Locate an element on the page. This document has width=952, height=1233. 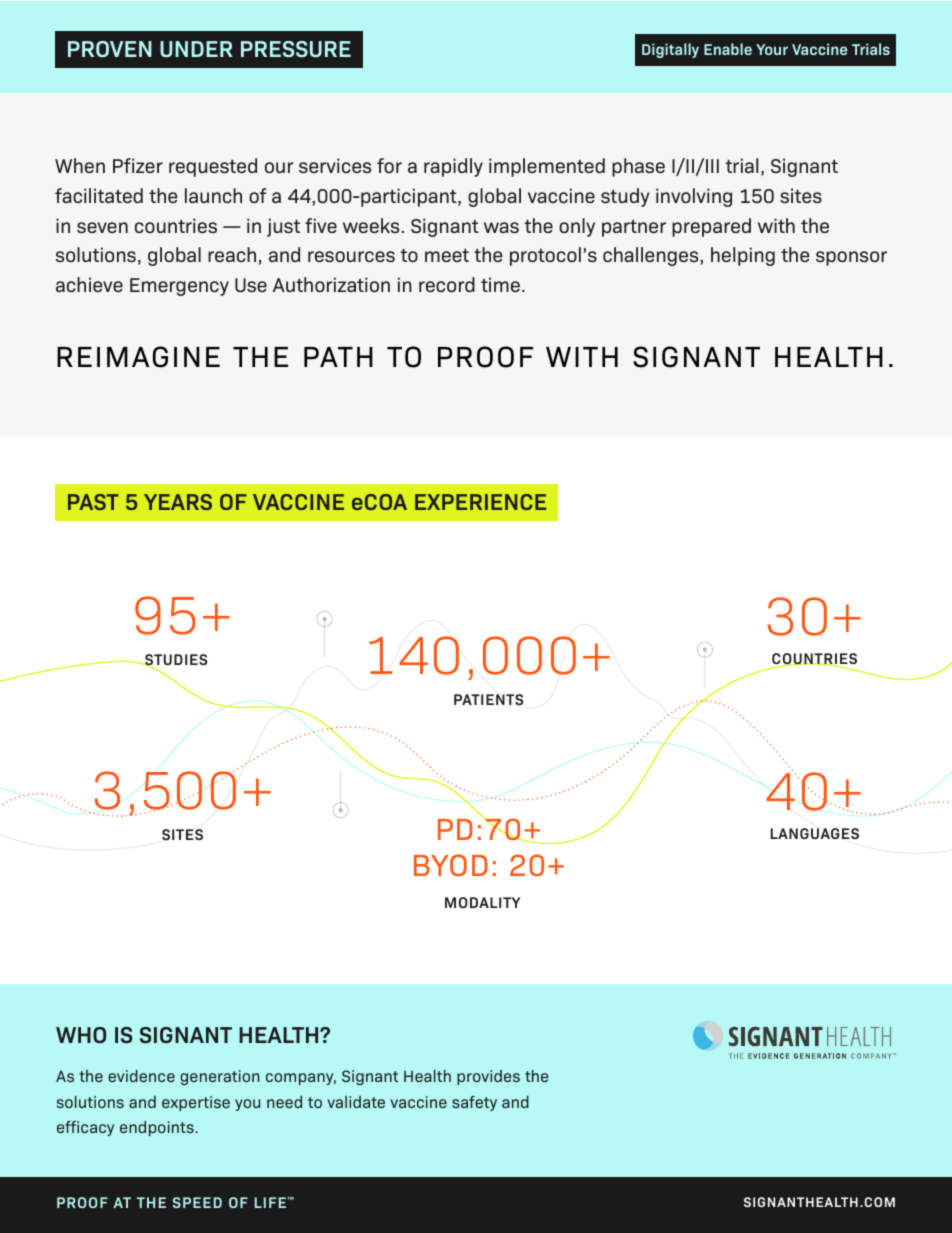
safety is located at coordinates (474, 1103).
